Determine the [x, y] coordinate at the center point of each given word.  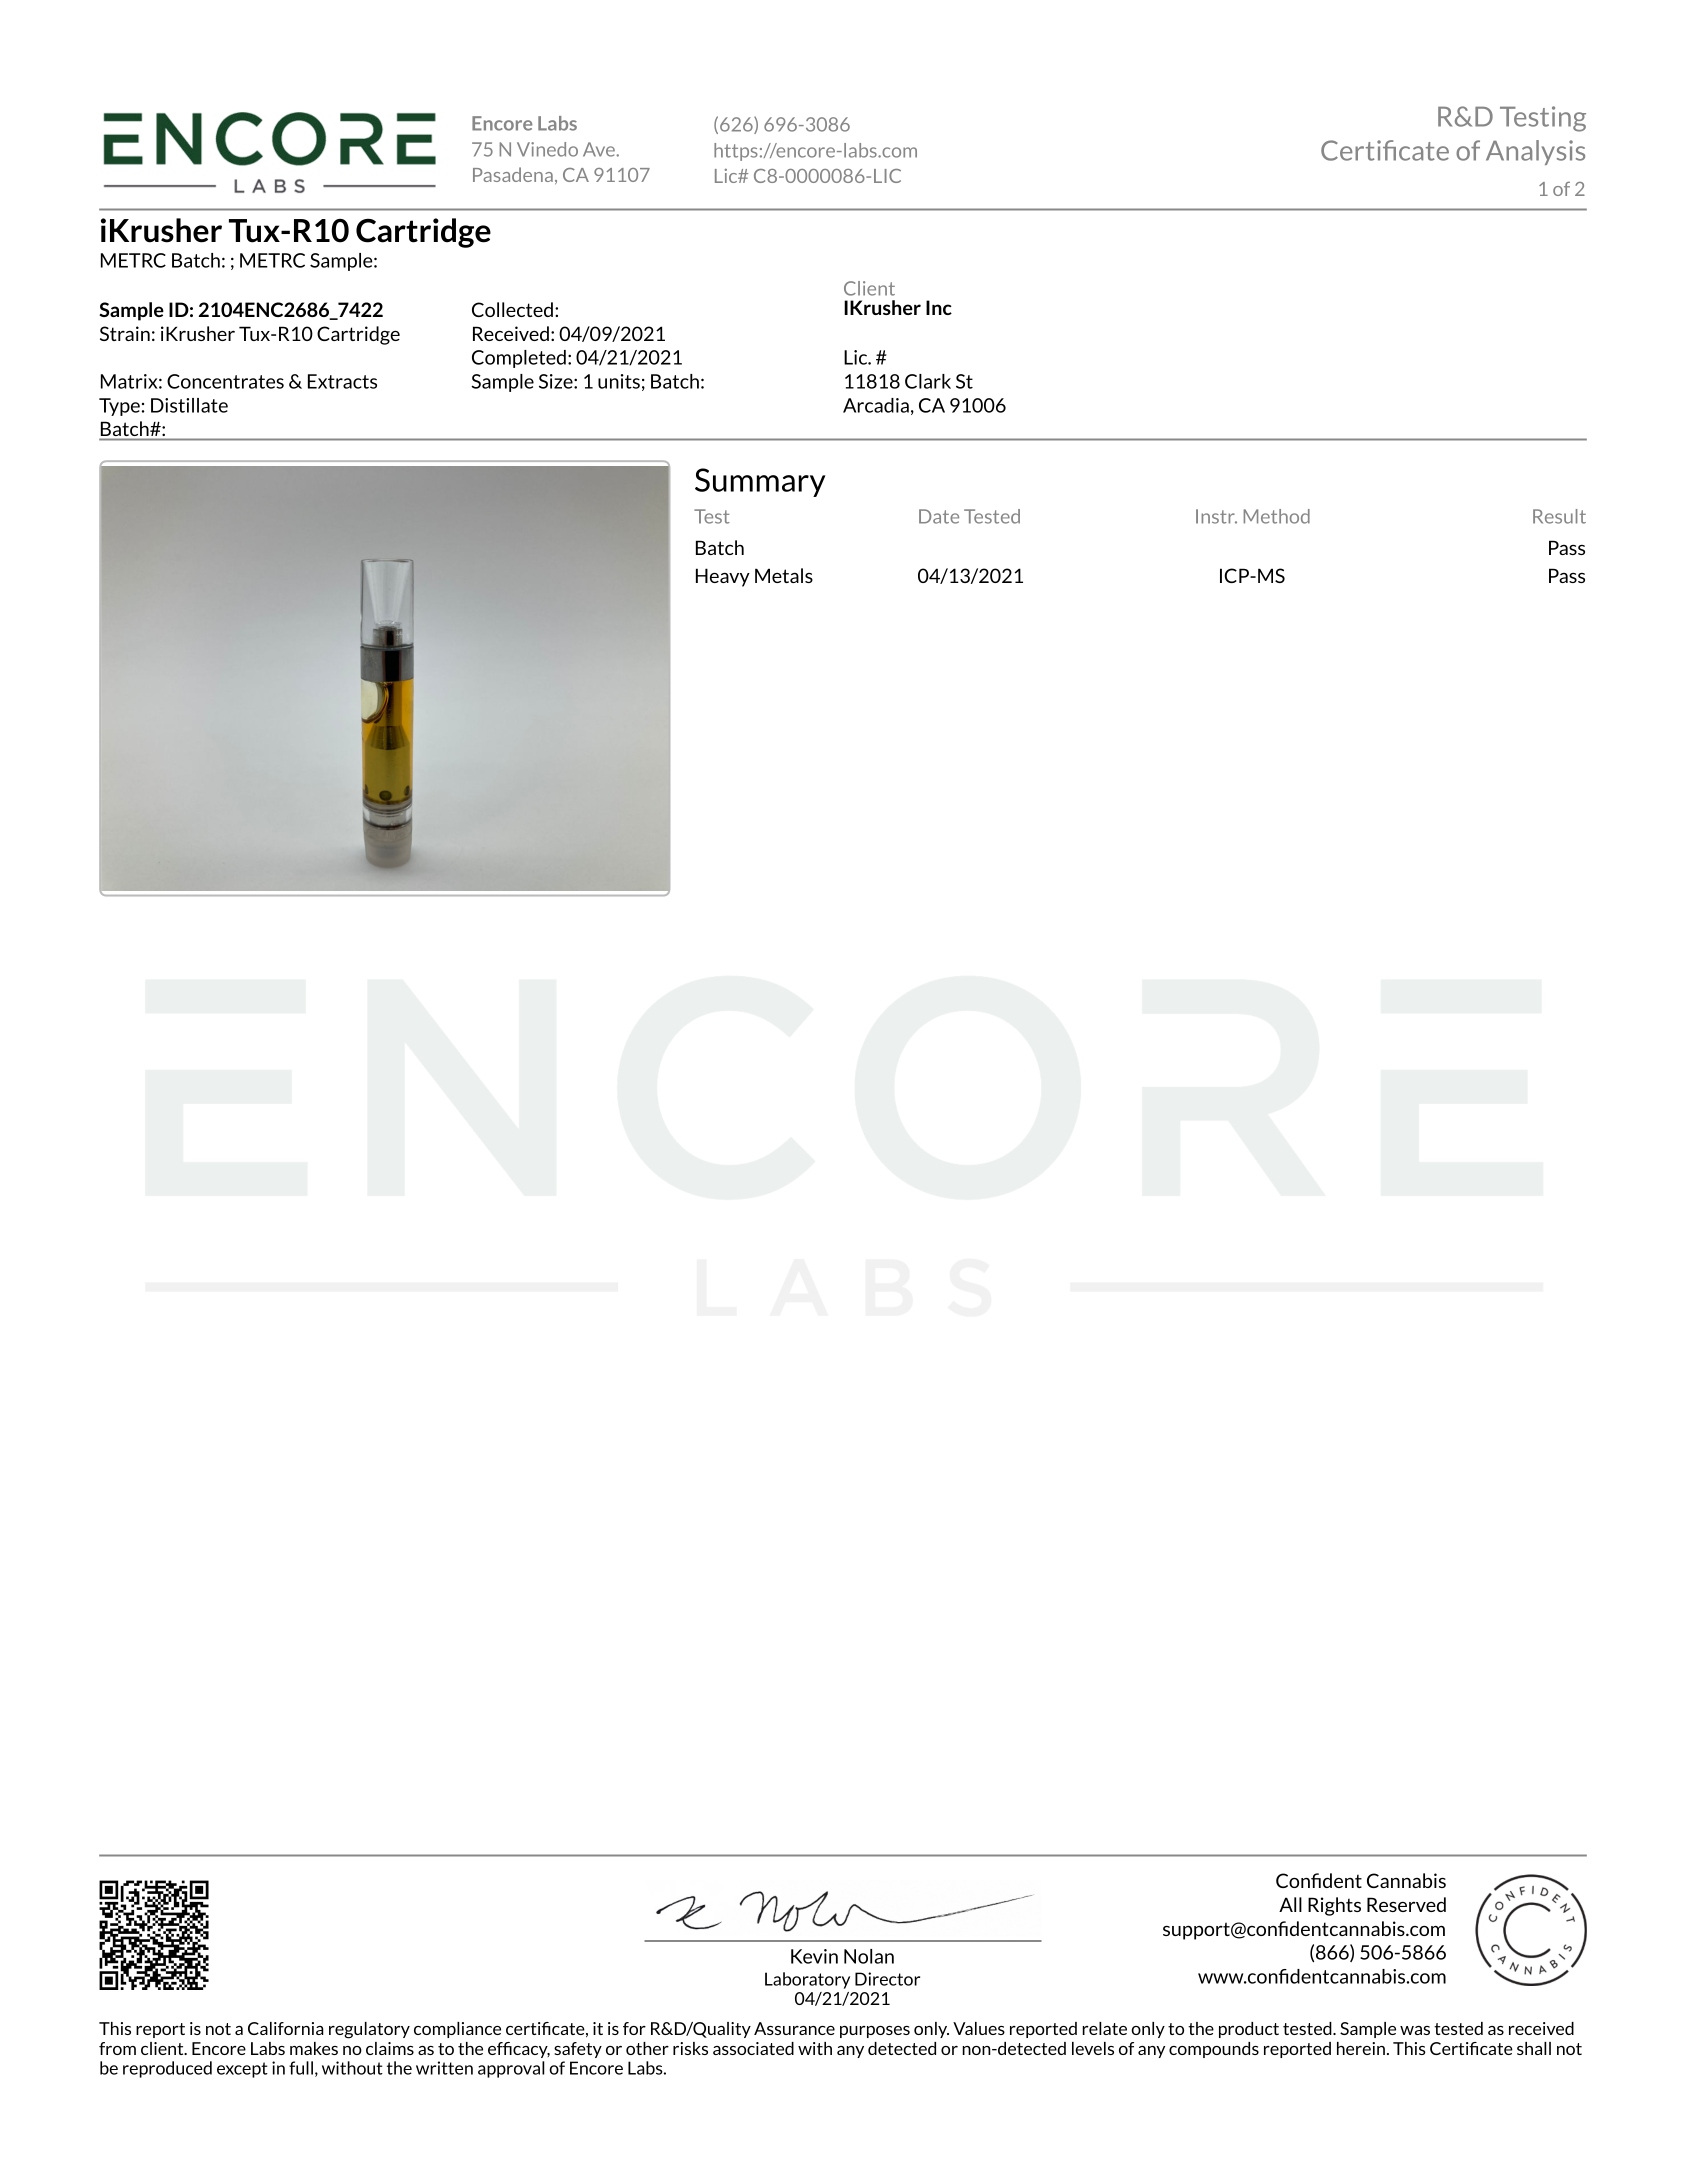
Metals [784, 575]
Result [1559, 516]
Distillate [189, 405]
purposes [875, 2032]
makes [314, 2048]
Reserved [1406, 1904]
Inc [939, 307]
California [286, 2028]
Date [939, 516]
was [1415, 2030]
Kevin [814, 1956]
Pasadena [513, 174]
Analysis [1535, 152]
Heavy [723, 577]
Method [1277, 516]
